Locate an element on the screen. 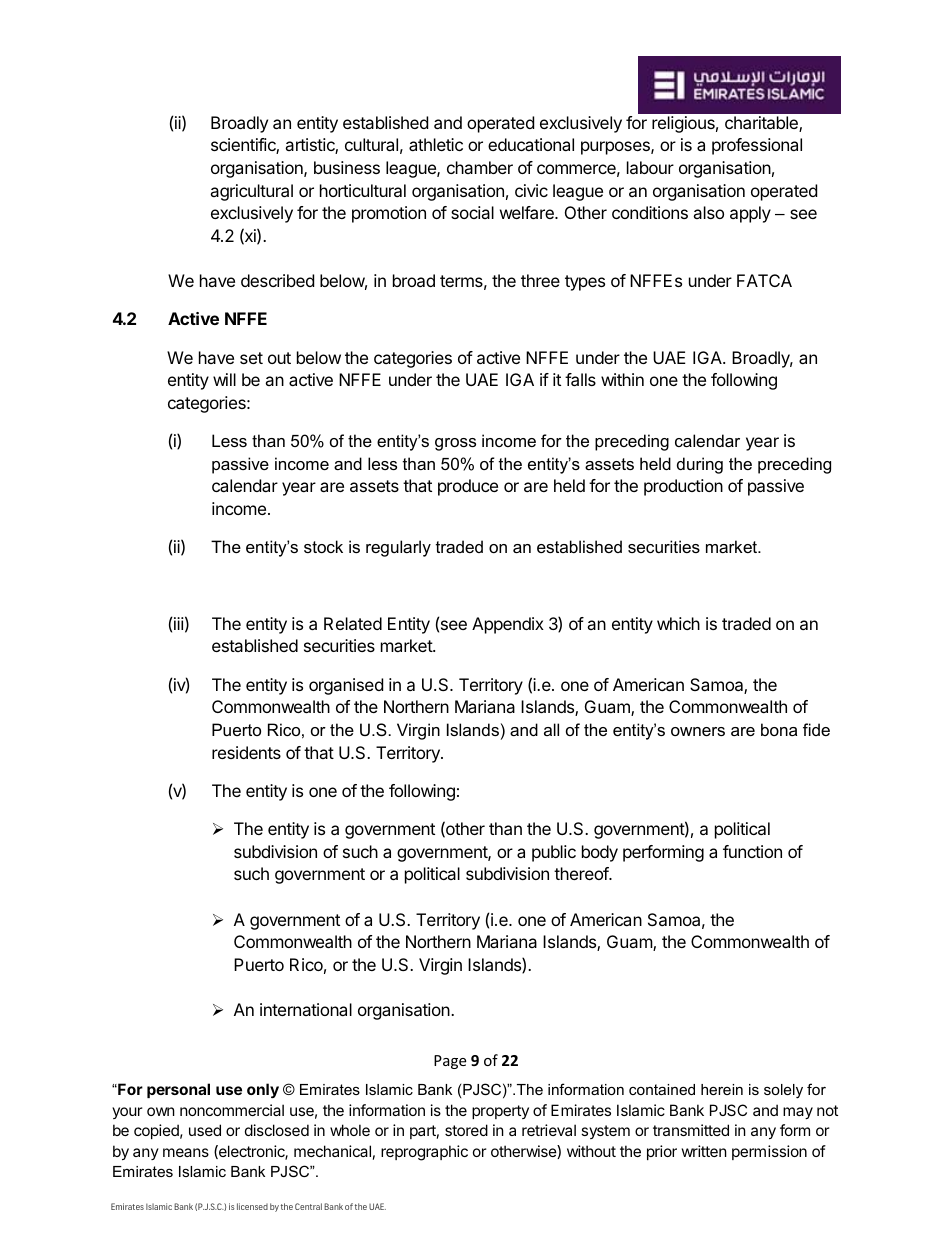 This screenshot has height=1233, width=952. means is located at coordinates (186, 1152).
